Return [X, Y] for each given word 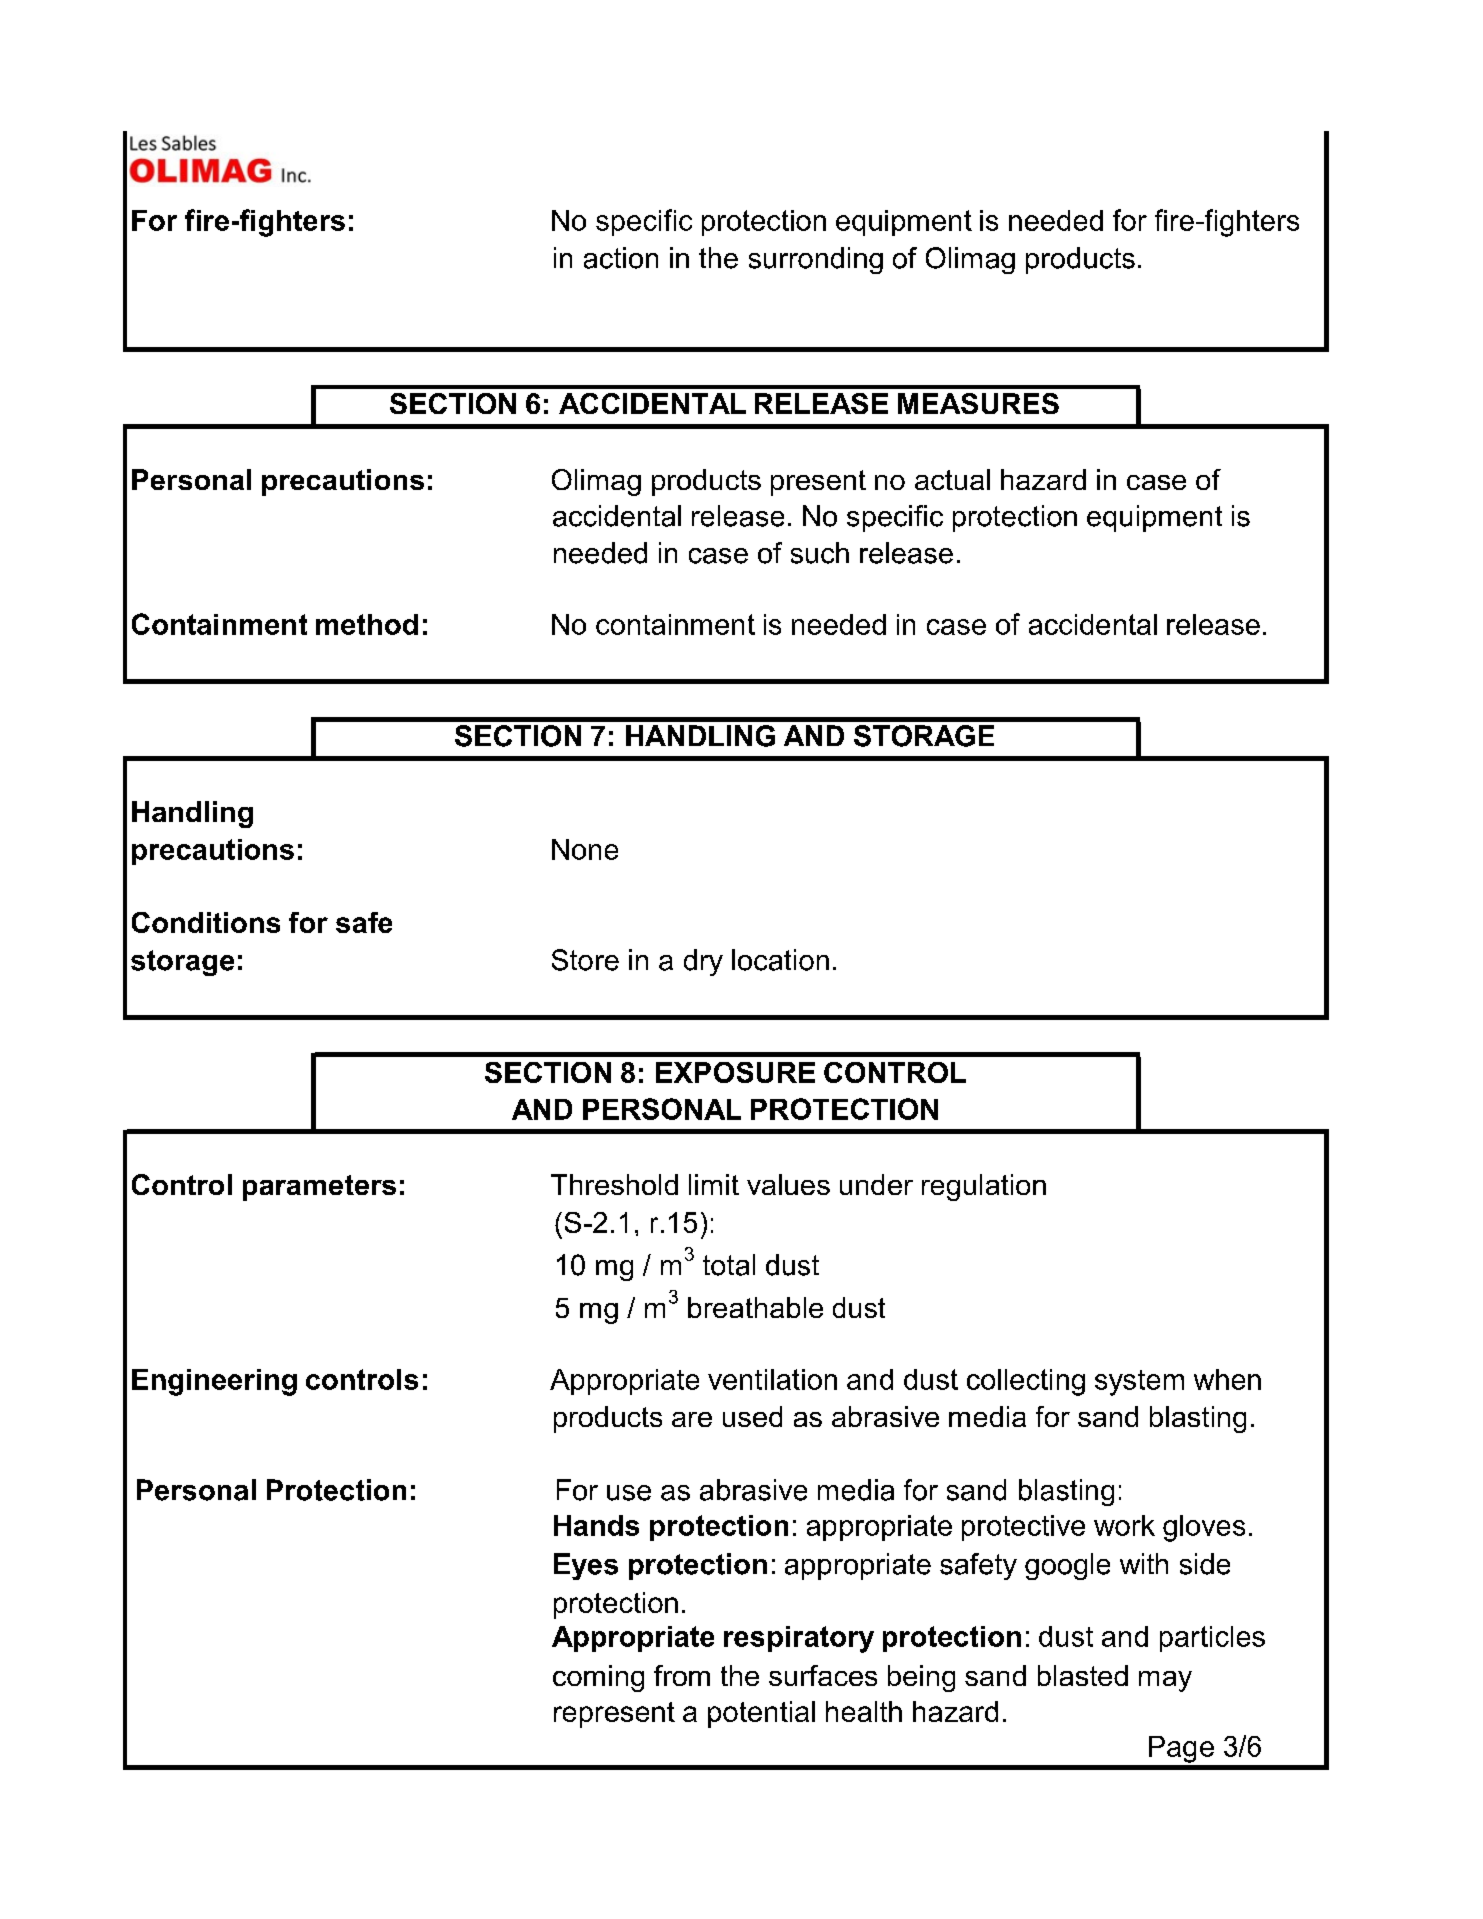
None [585, 849]
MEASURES [978, 403]
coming [598, 1678]
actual [952, 479]
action [621, 258]
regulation [984, 1187]
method [367, 624]
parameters [319, 1188]
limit [714, 1184]
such [820, 553]
